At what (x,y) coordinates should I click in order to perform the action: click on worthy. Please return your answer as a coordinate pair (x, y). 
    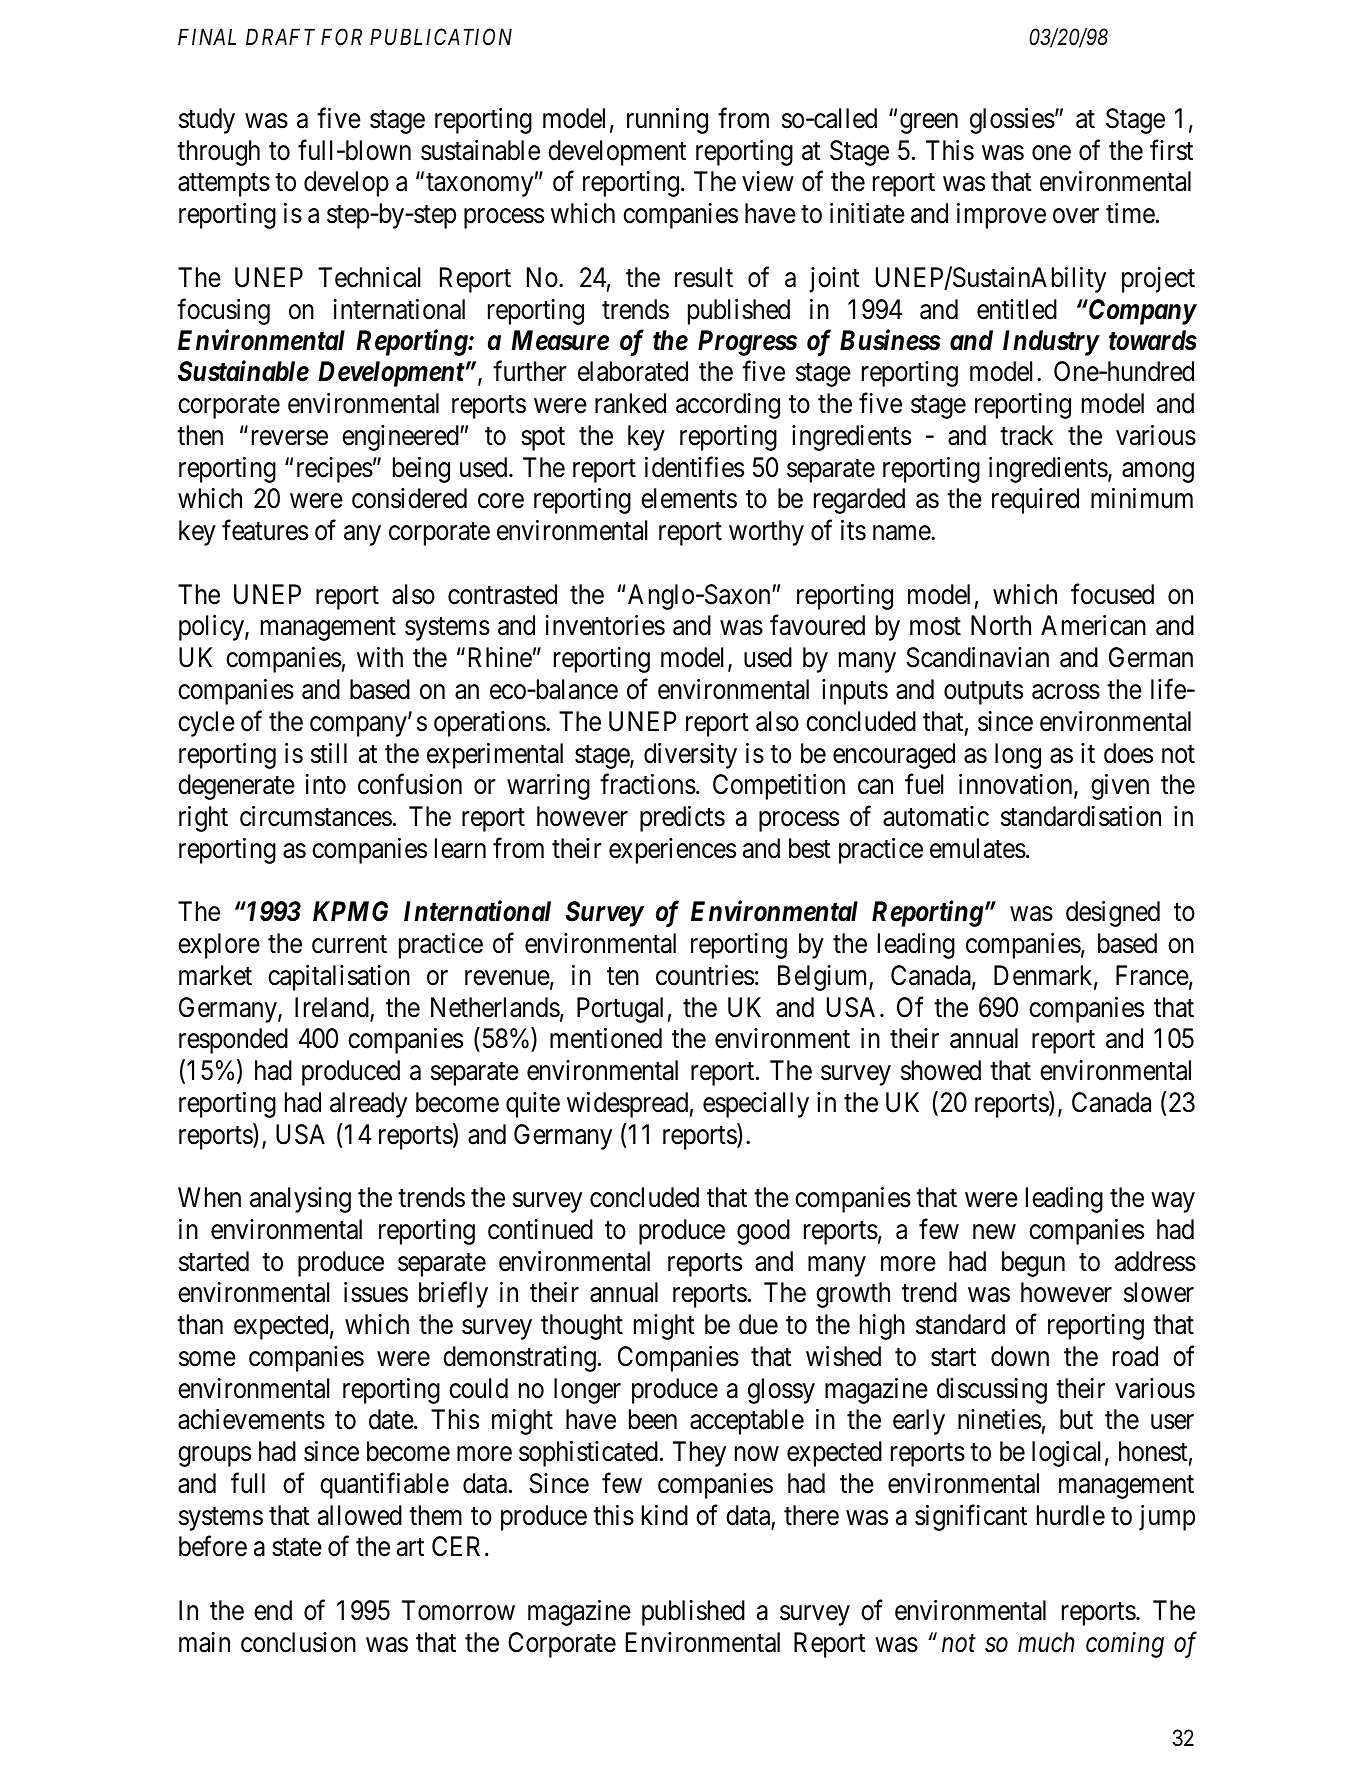
    Looking at the image, I should click on (766, 533).
